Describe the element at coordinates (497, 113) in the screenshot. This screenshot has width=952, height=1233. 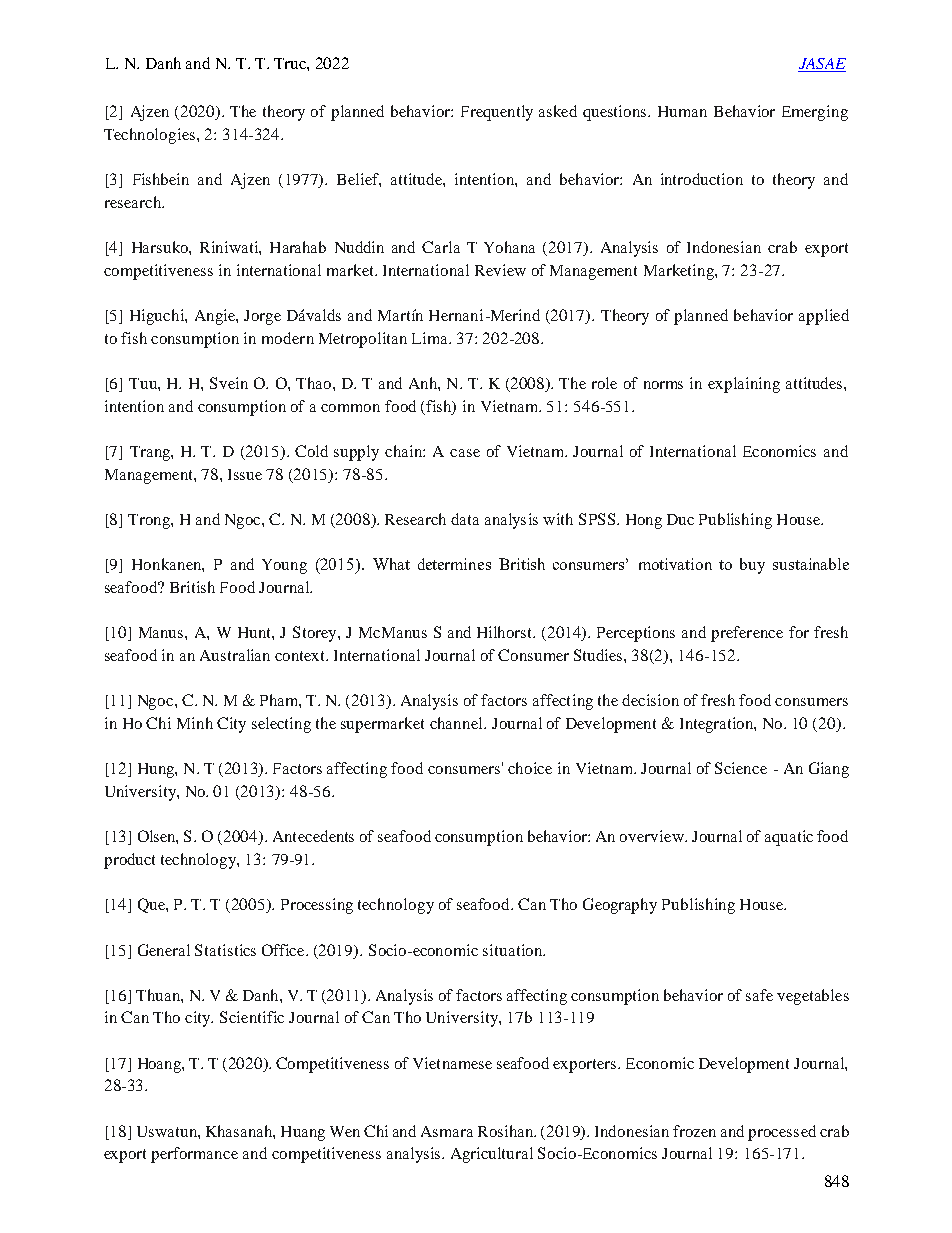
I see `Frequently` at that location.
